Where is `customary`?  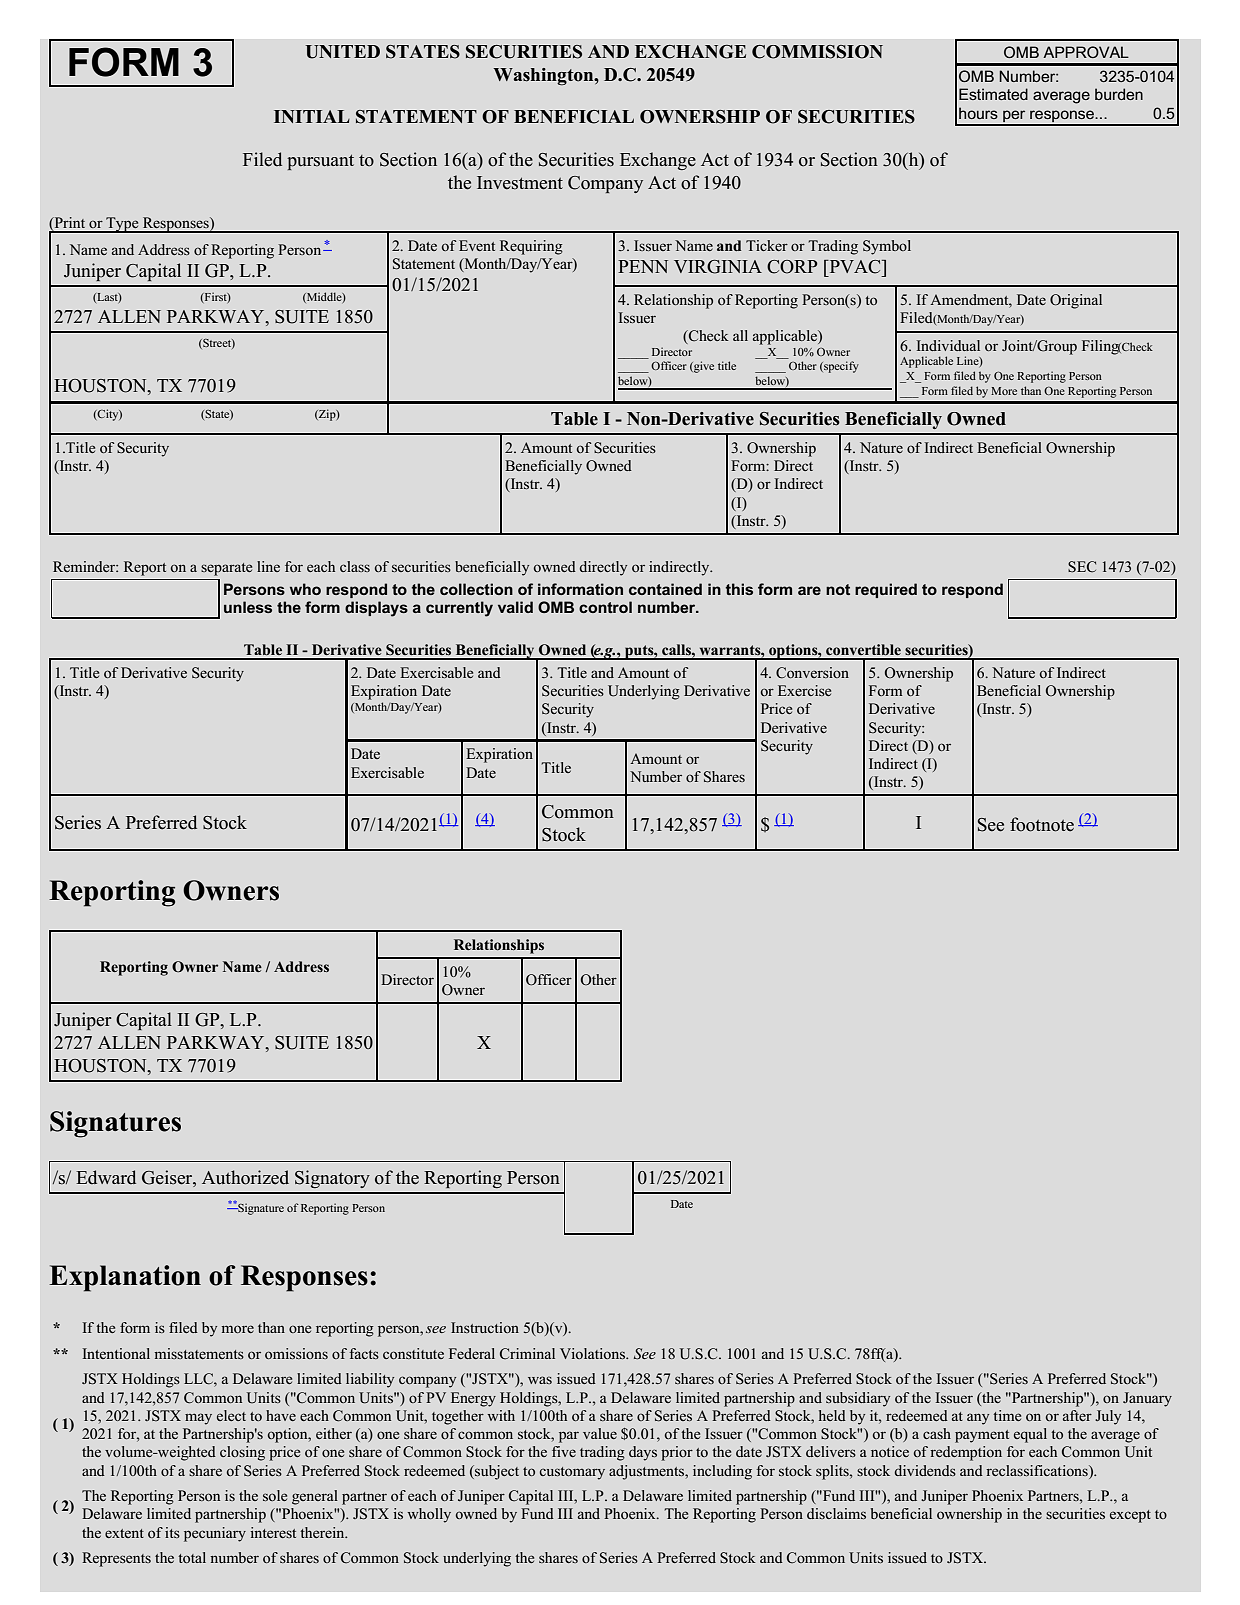 customary is located at coordinates (572, 1473).
